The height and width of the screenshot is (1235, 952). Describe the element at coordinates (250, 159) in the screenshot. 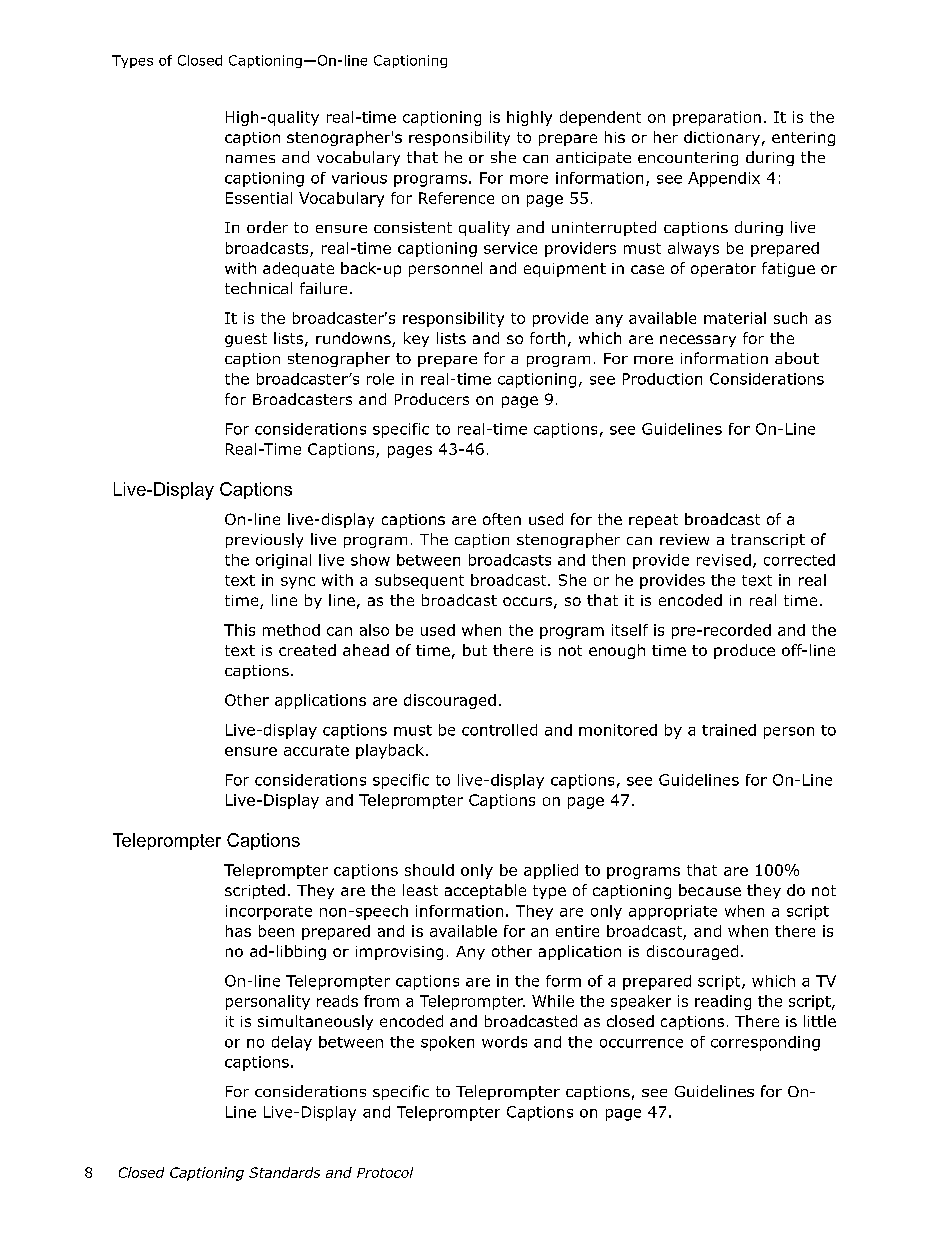

I see `names` at that location.
